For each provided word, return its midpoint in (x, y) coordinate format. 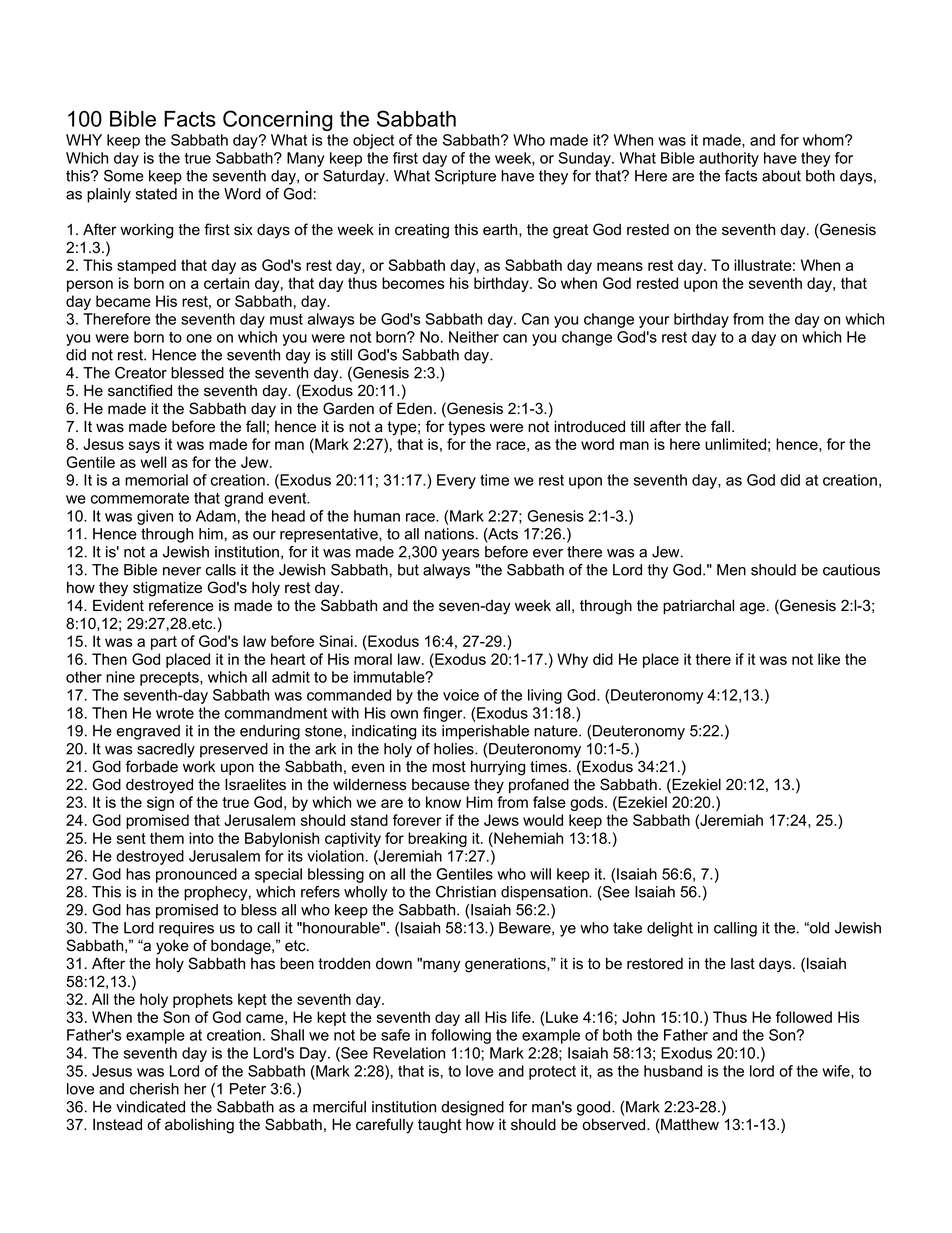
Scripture (465, 177)
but (408, 570)
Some (124, 176)
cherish (154, 1089)
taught (439, 1126)
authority (729, 159)
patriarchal (698, 606)
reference (181, 605)
